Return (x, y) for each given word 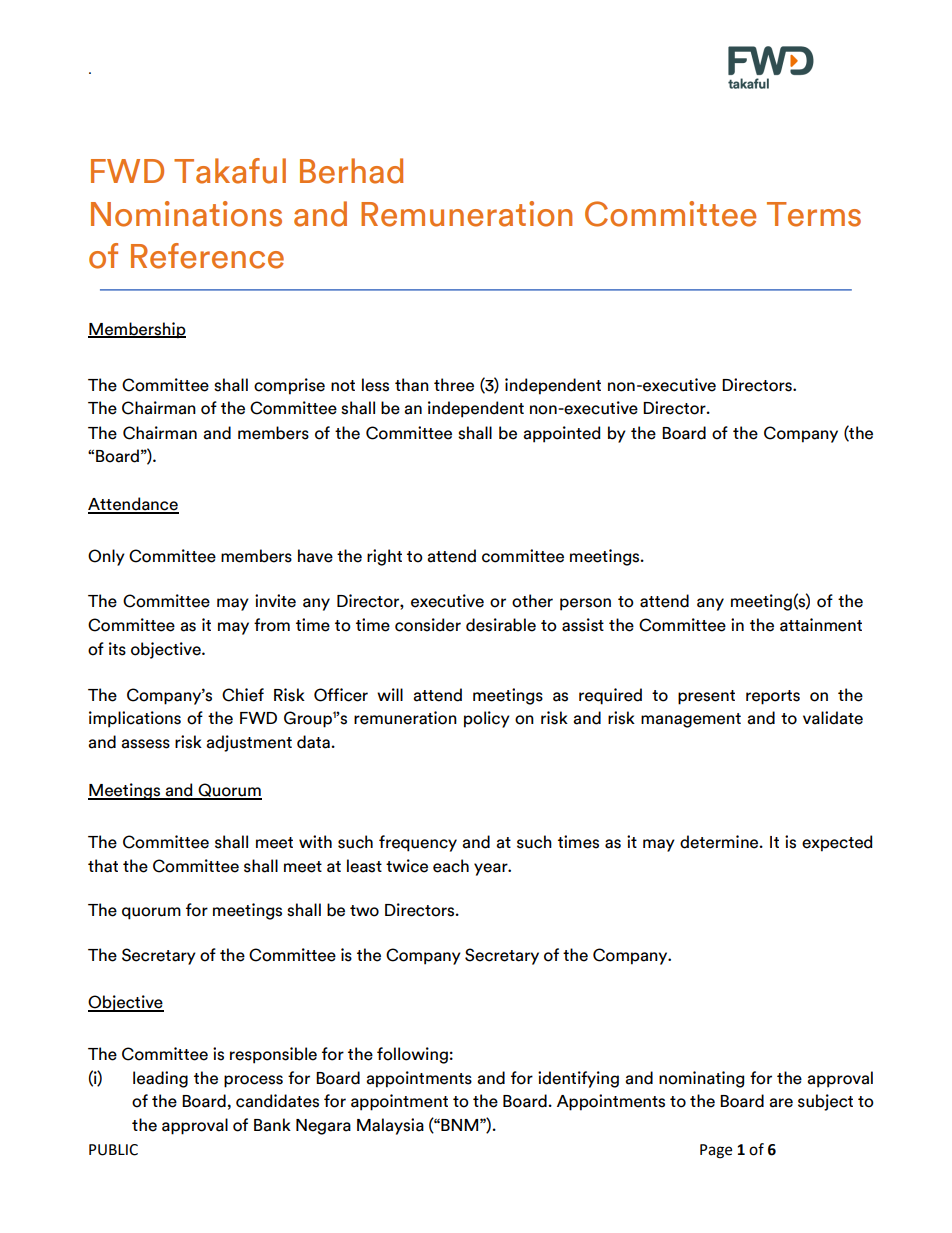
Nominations (186, 214)
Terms (814, 214)
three (454, 385)
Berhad (351, 171)
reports (773, 697)
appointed (562, 434)
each (451, 866)
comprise (289, 386)
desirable (501, 625)
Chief (243, 695)
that (103, 866)
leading (160, 1079)
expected (837, 843)
